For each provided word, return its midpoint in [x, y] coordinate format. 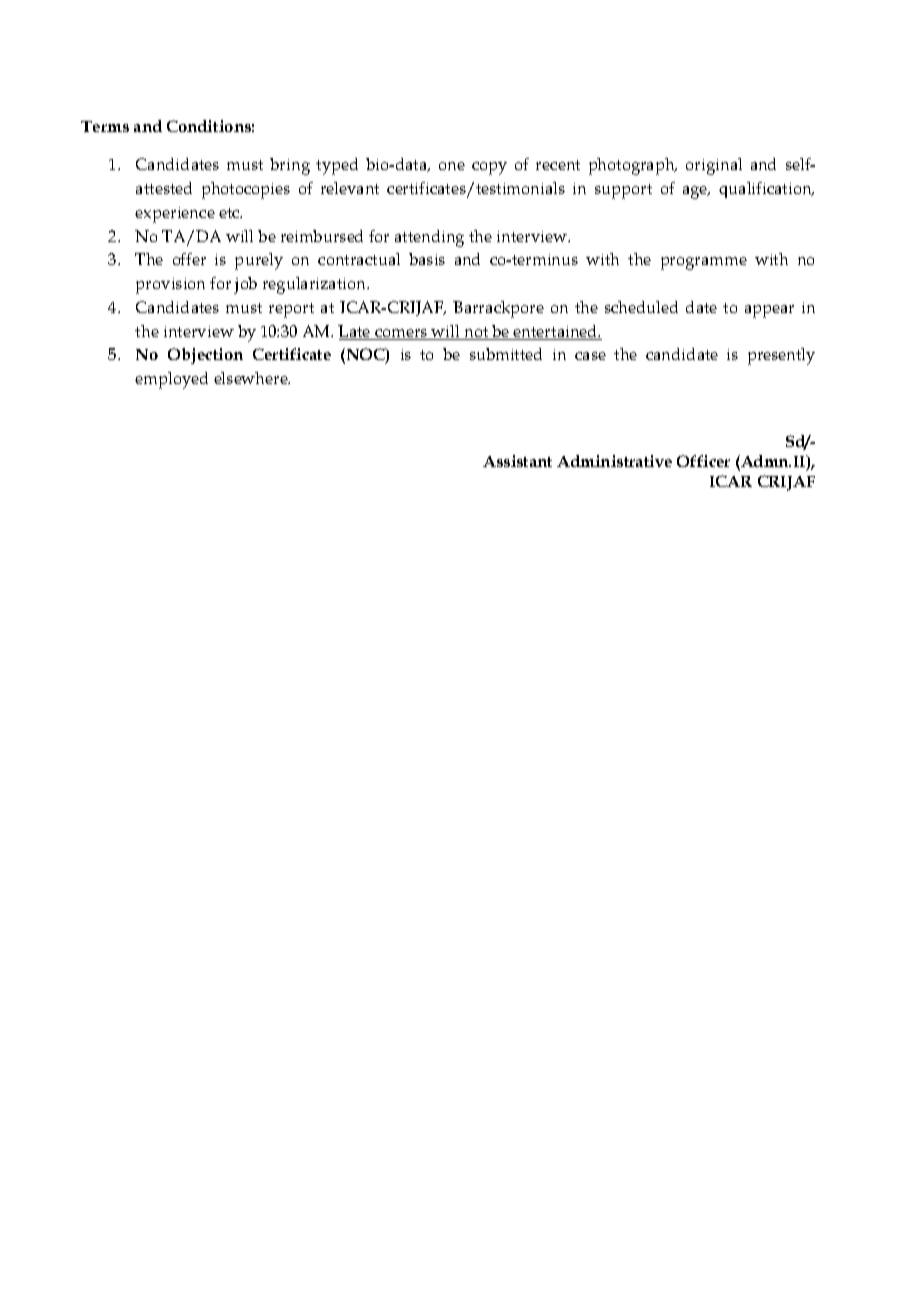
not [476, 333]
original [714, 166]
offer [189, 259]
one [452, 166]
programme [704, 263]
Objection [205, 356]
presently [781, 356]
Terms [105, 126]
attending [429, 238]
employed [171, 380]
